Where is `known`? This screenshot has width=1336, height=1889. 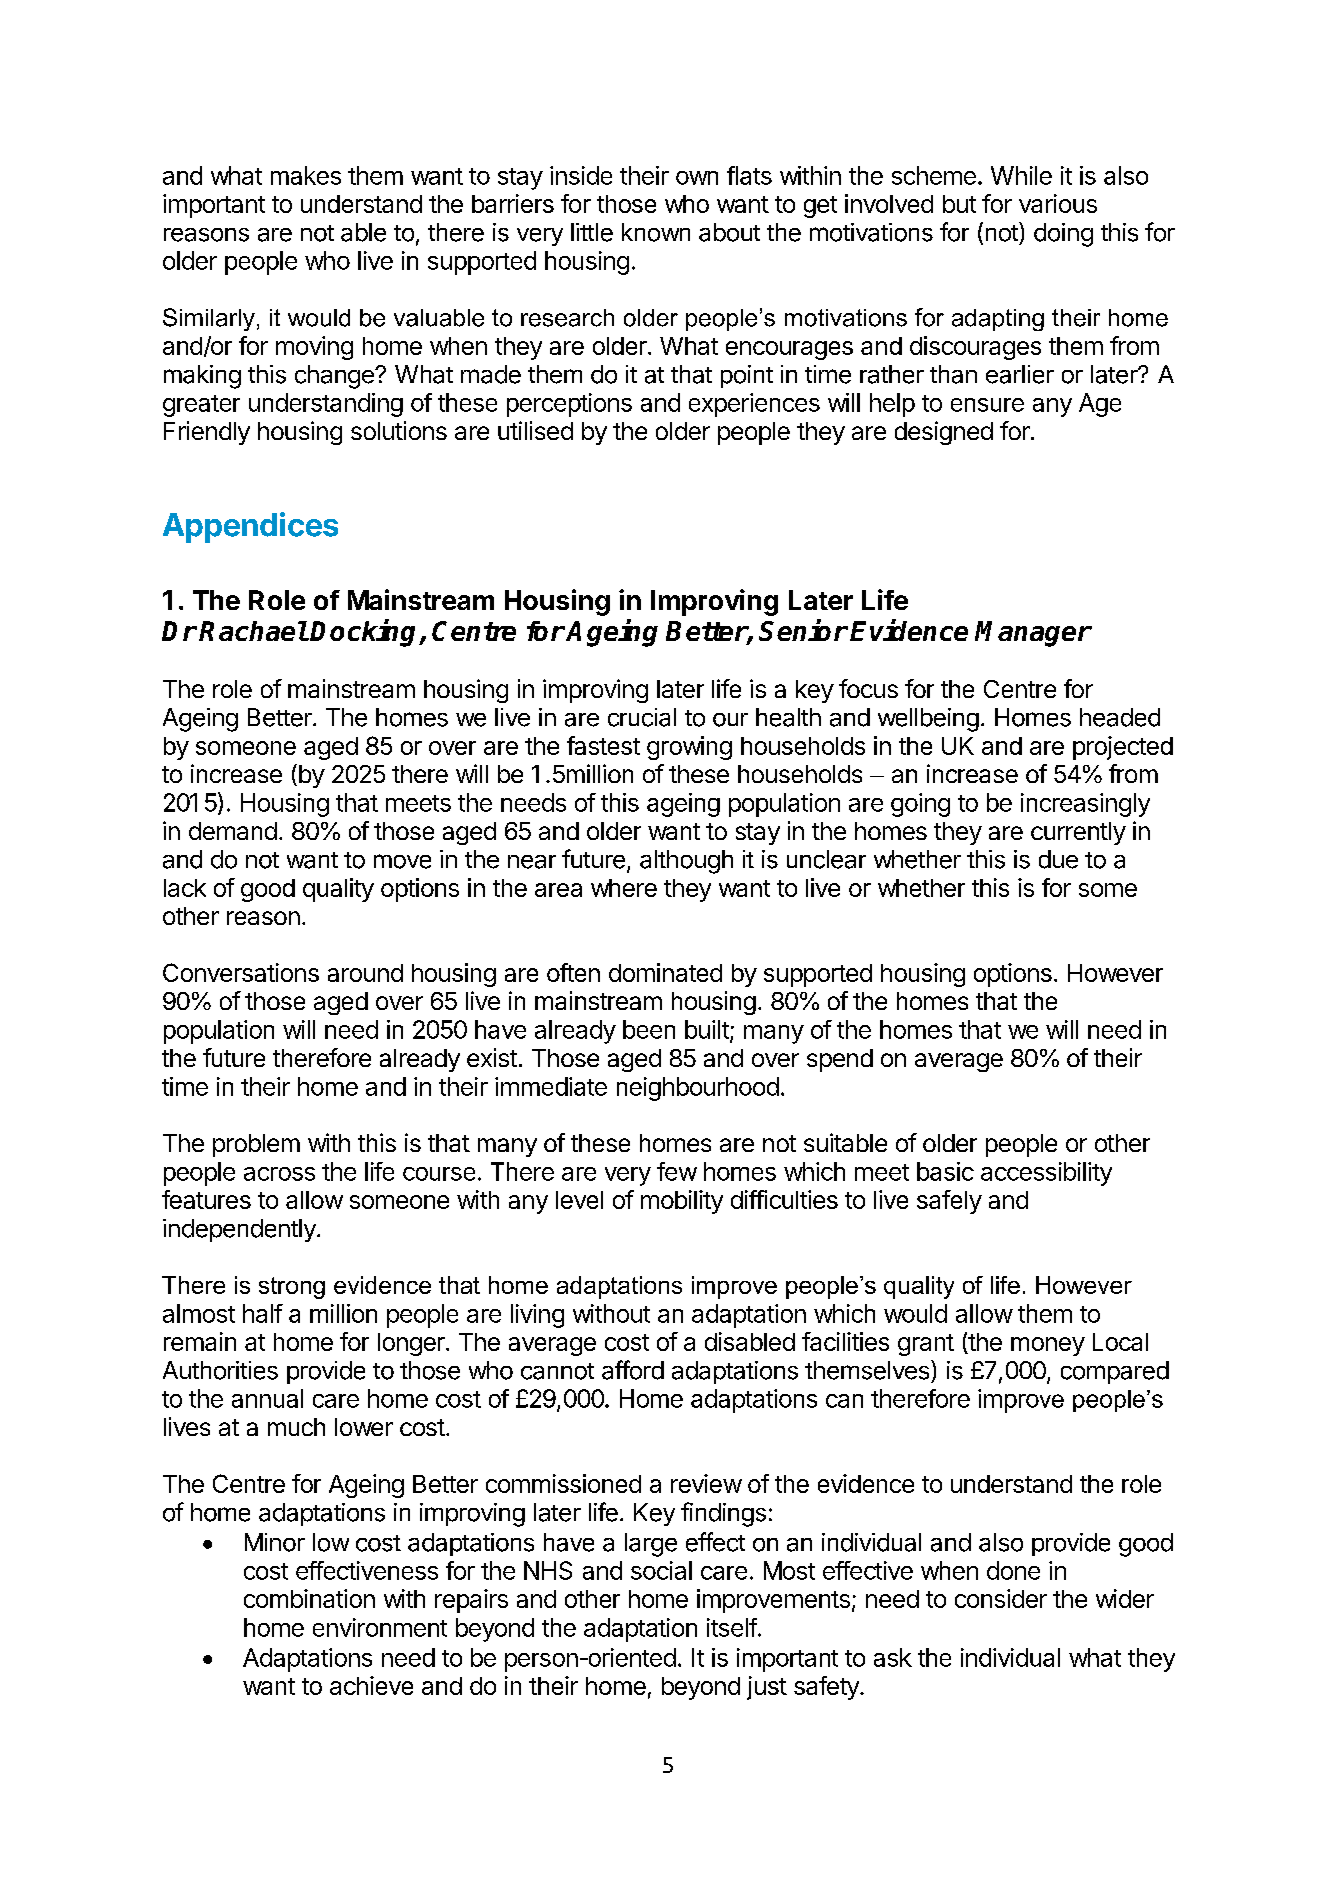
known is located at coordinates (656, 232).
